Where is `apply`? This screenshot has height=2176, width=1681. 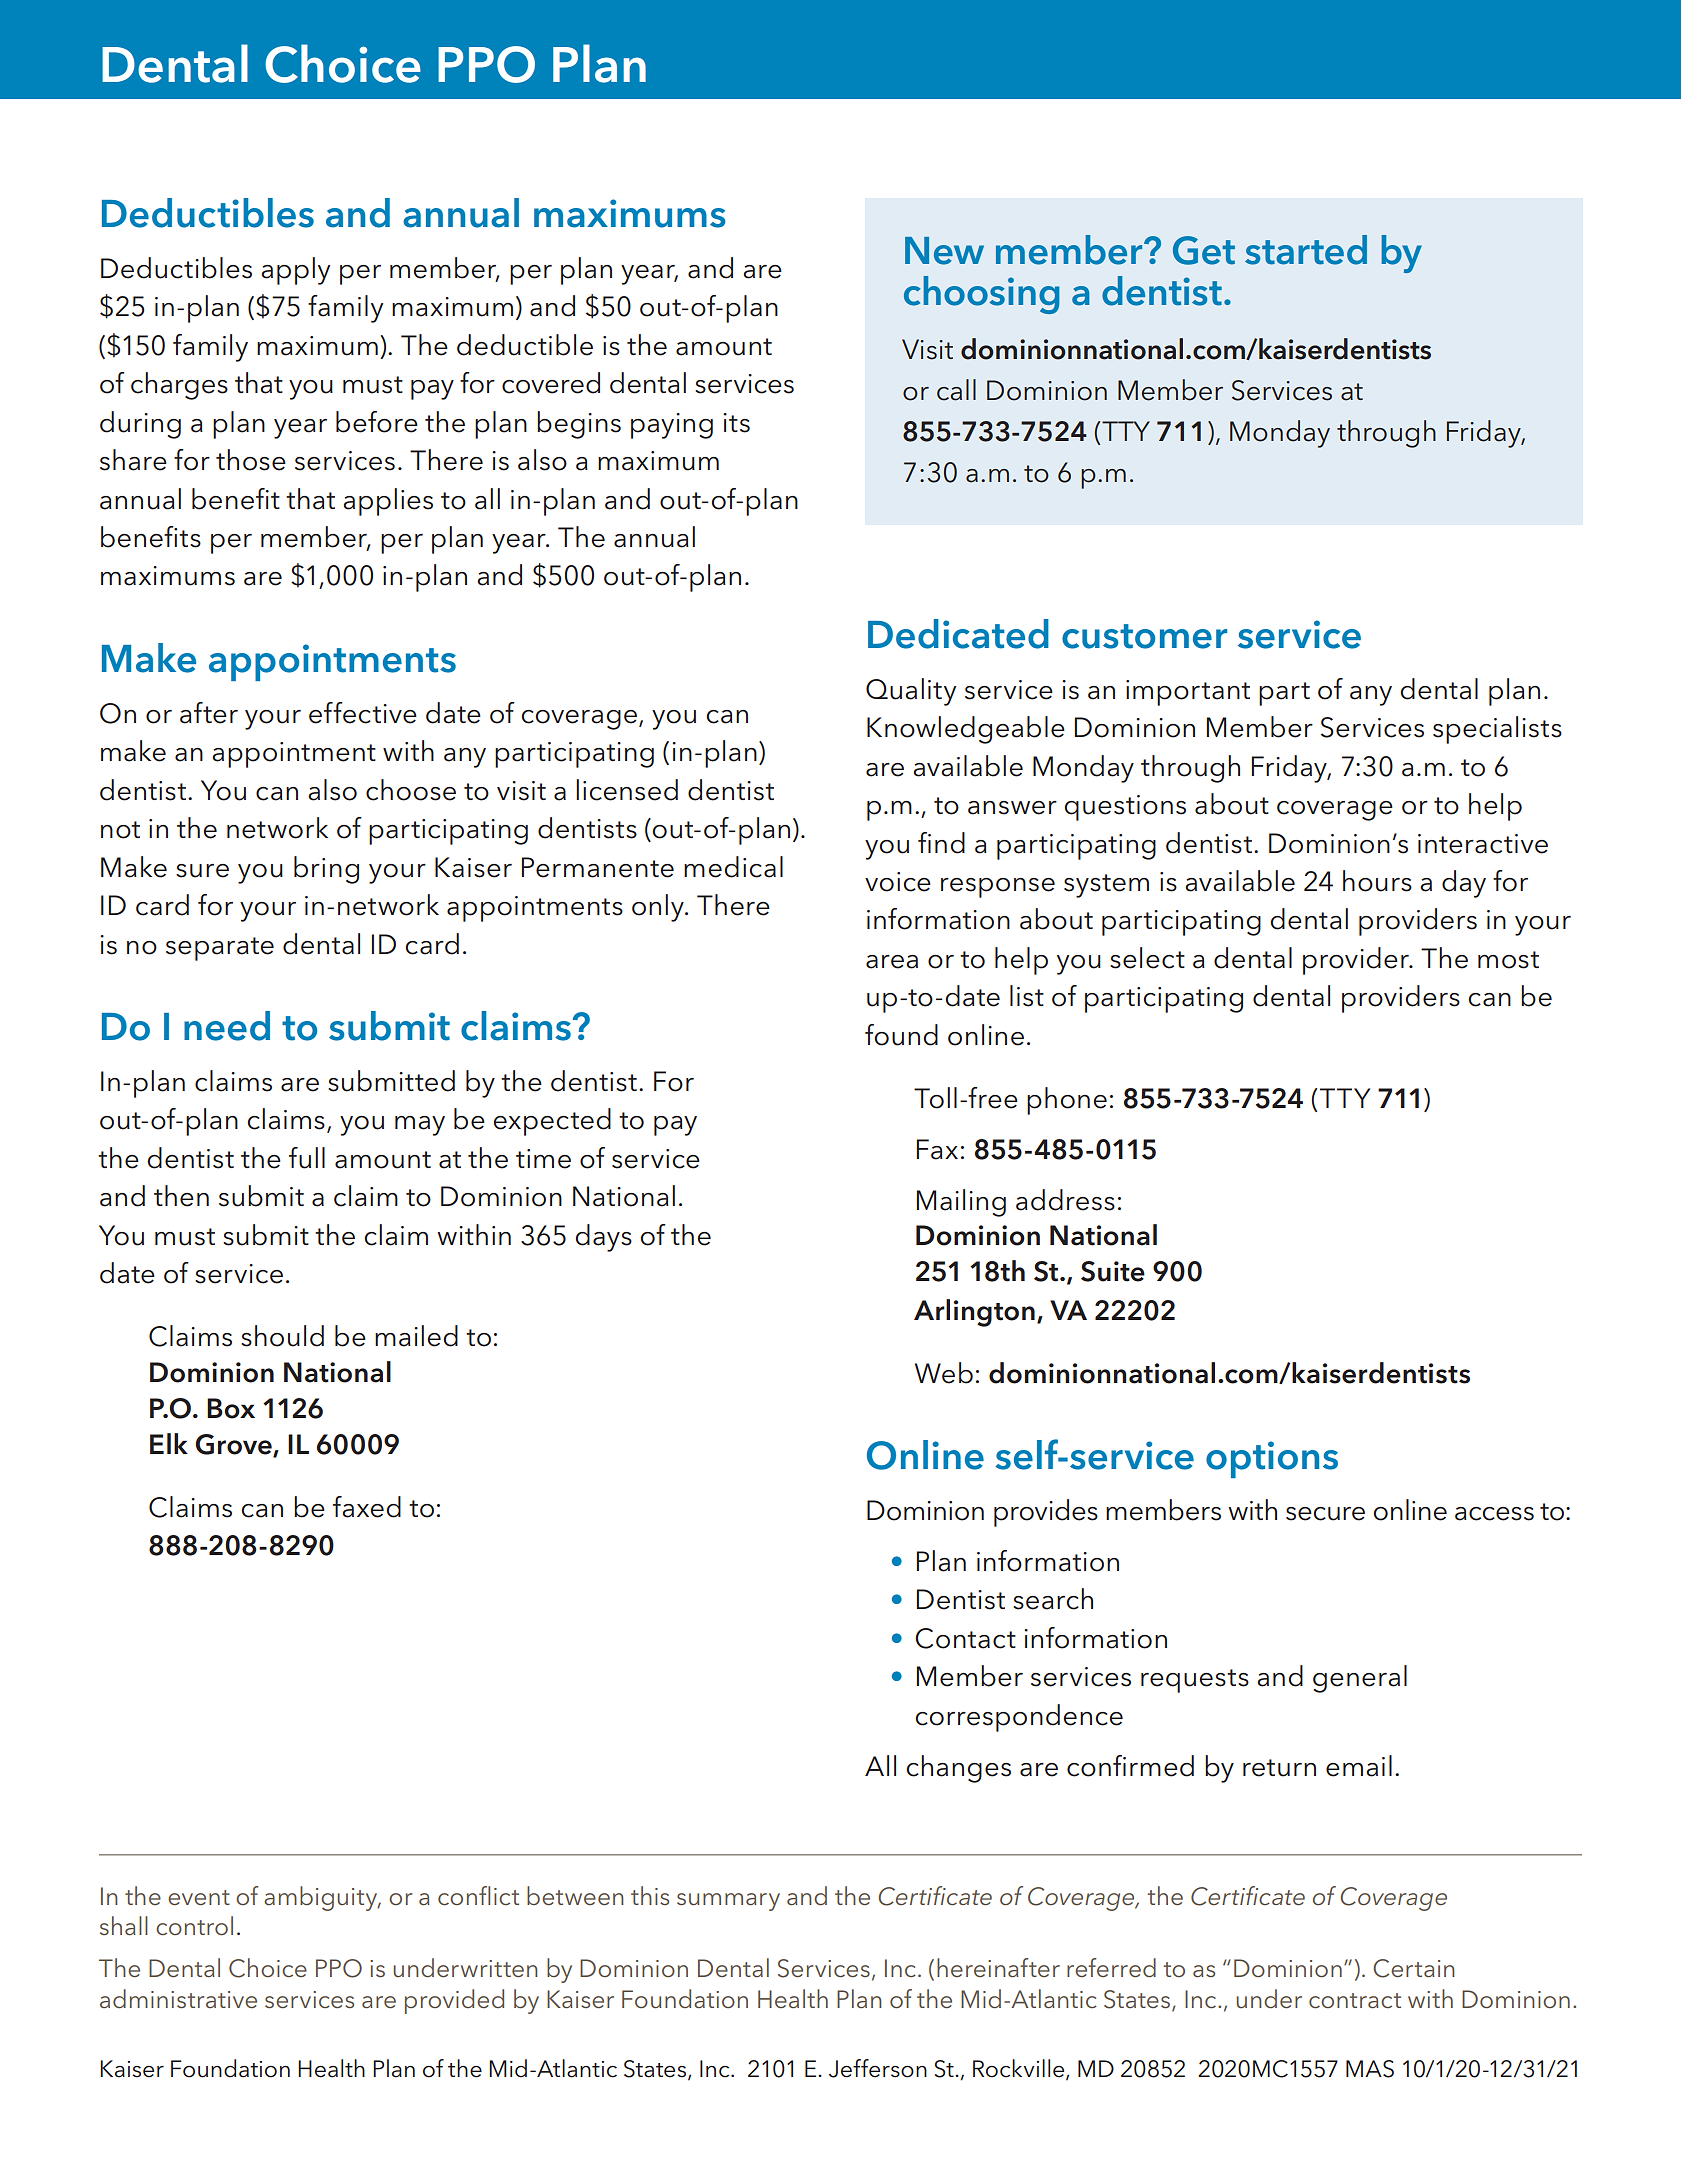 apply is located at coordinates (295, 271).
